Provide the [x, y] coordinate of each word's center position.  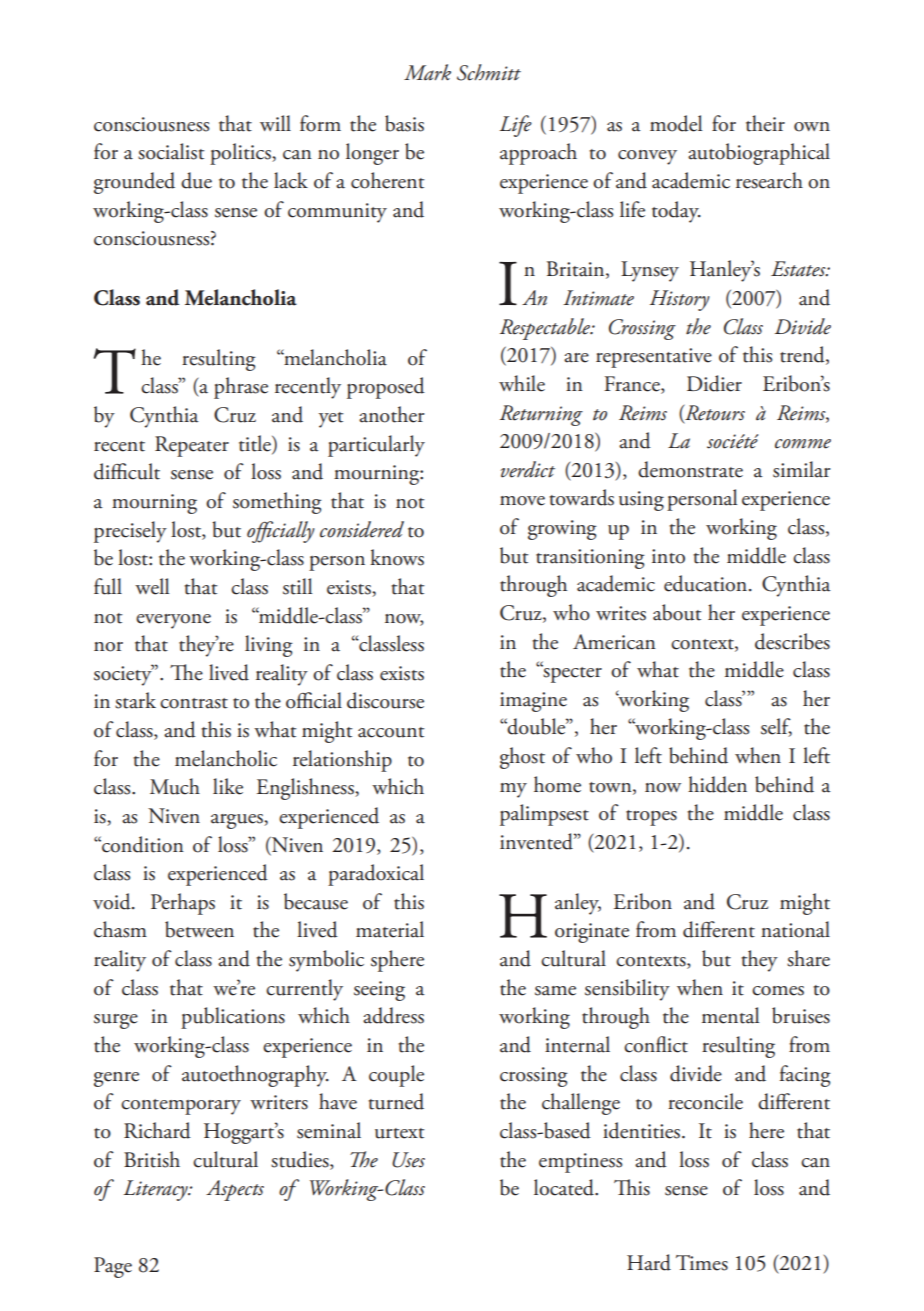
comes [778, 991]
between [199, 929]
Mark [427, 72]
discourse [385, 700]
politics [241, 154]
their [765, 123]
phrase [241, 388]
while [522, 383]
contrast [194, 703]
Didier [714, 383]
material [390, 929]
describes [792, 641]
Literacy [157, 1190]
